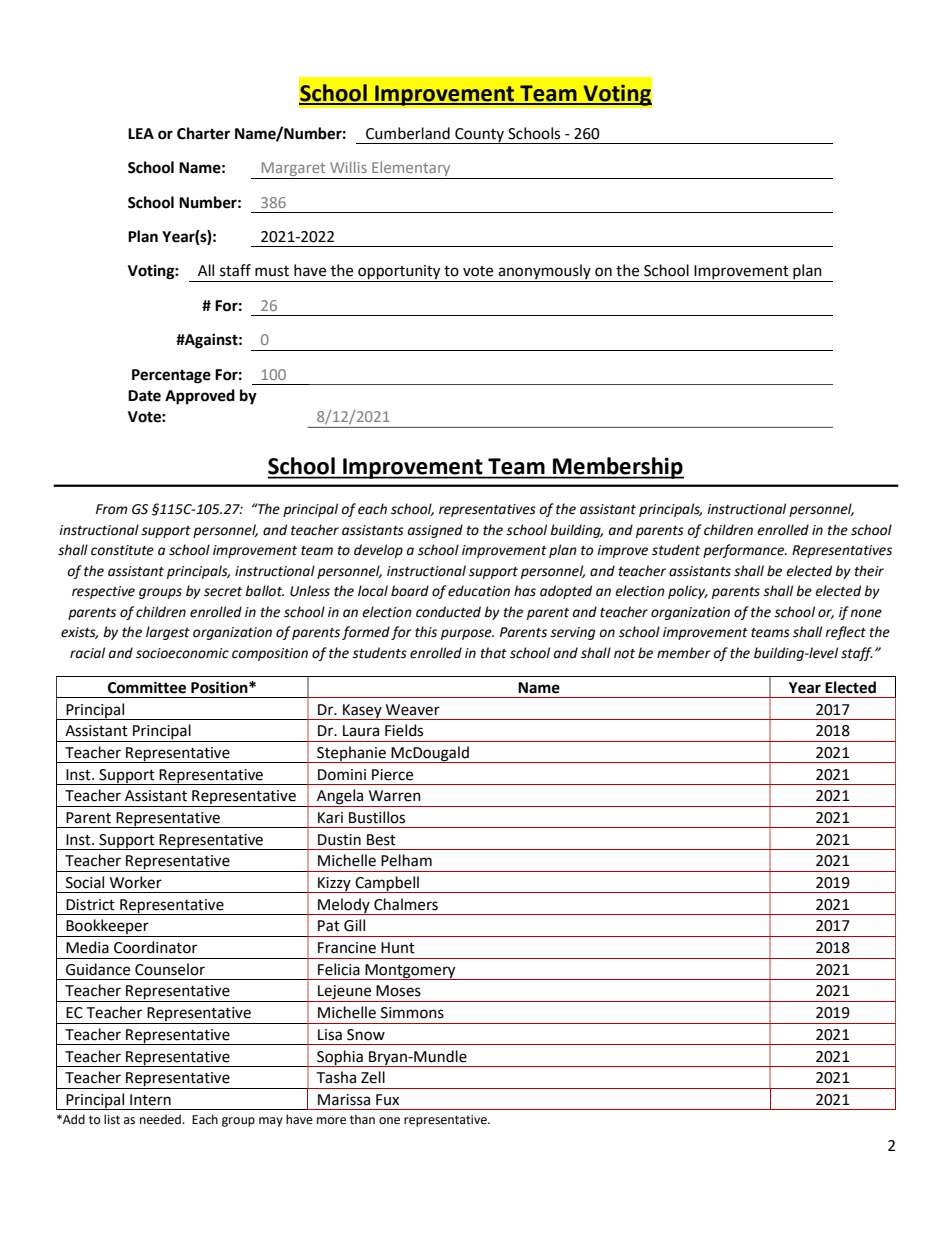 This screenshot has width=952, height=1233. I want to click on reflect, so click(845, 633).
